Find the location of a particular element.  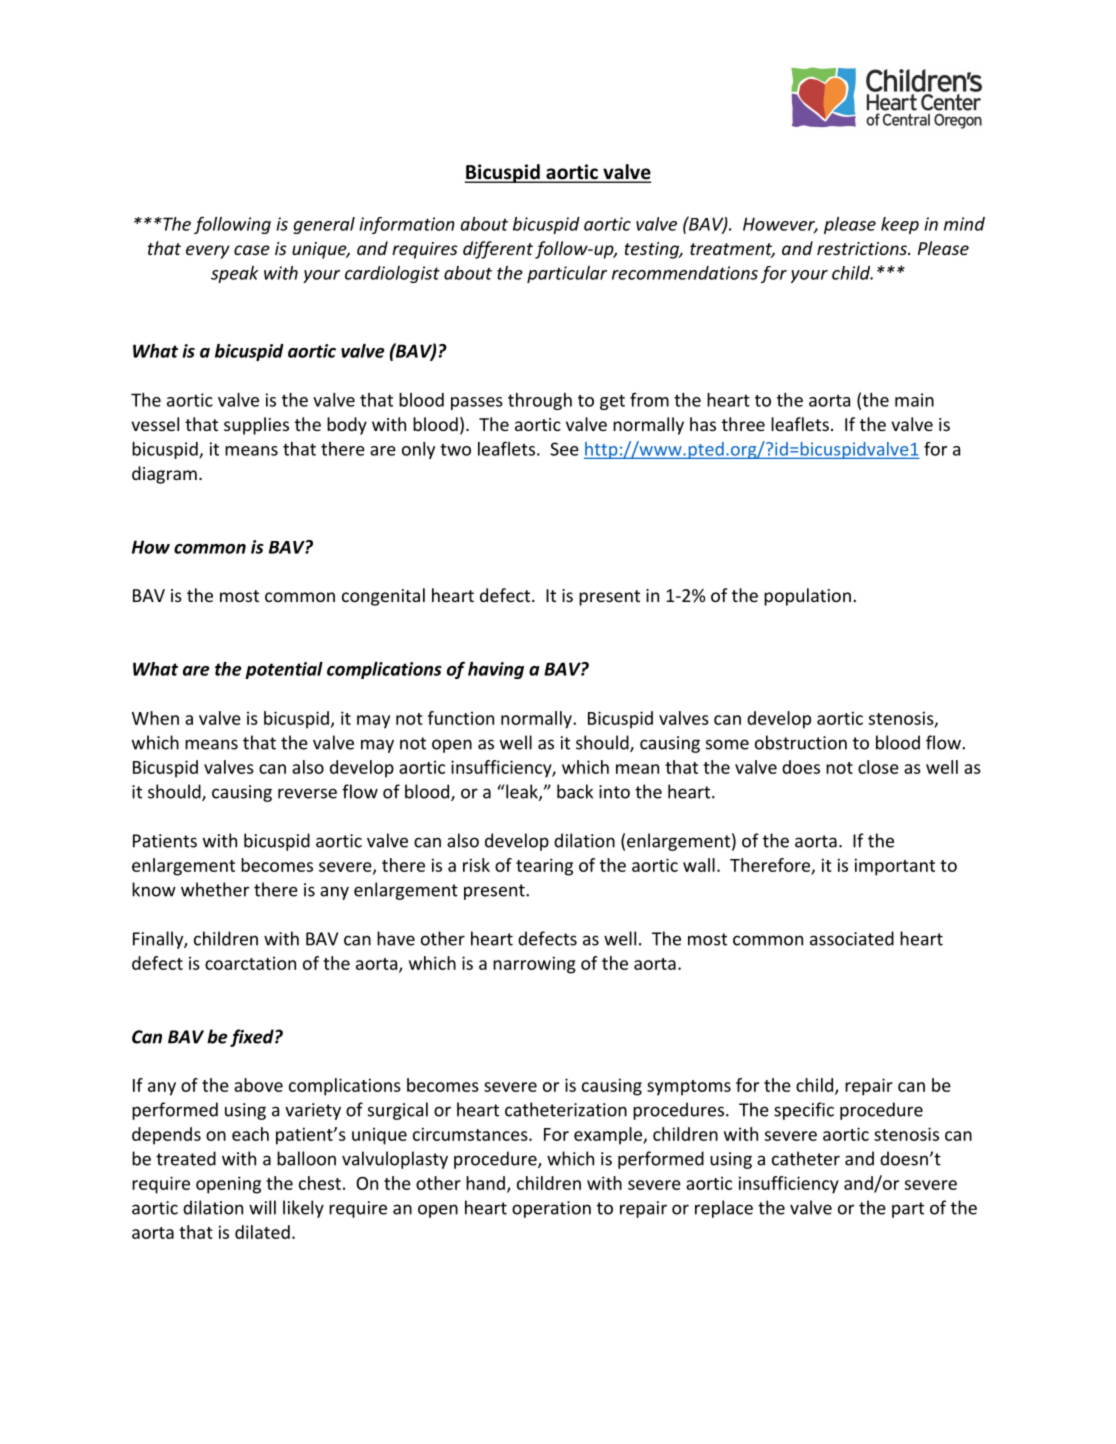

When is located at coordinates (155, 718).
